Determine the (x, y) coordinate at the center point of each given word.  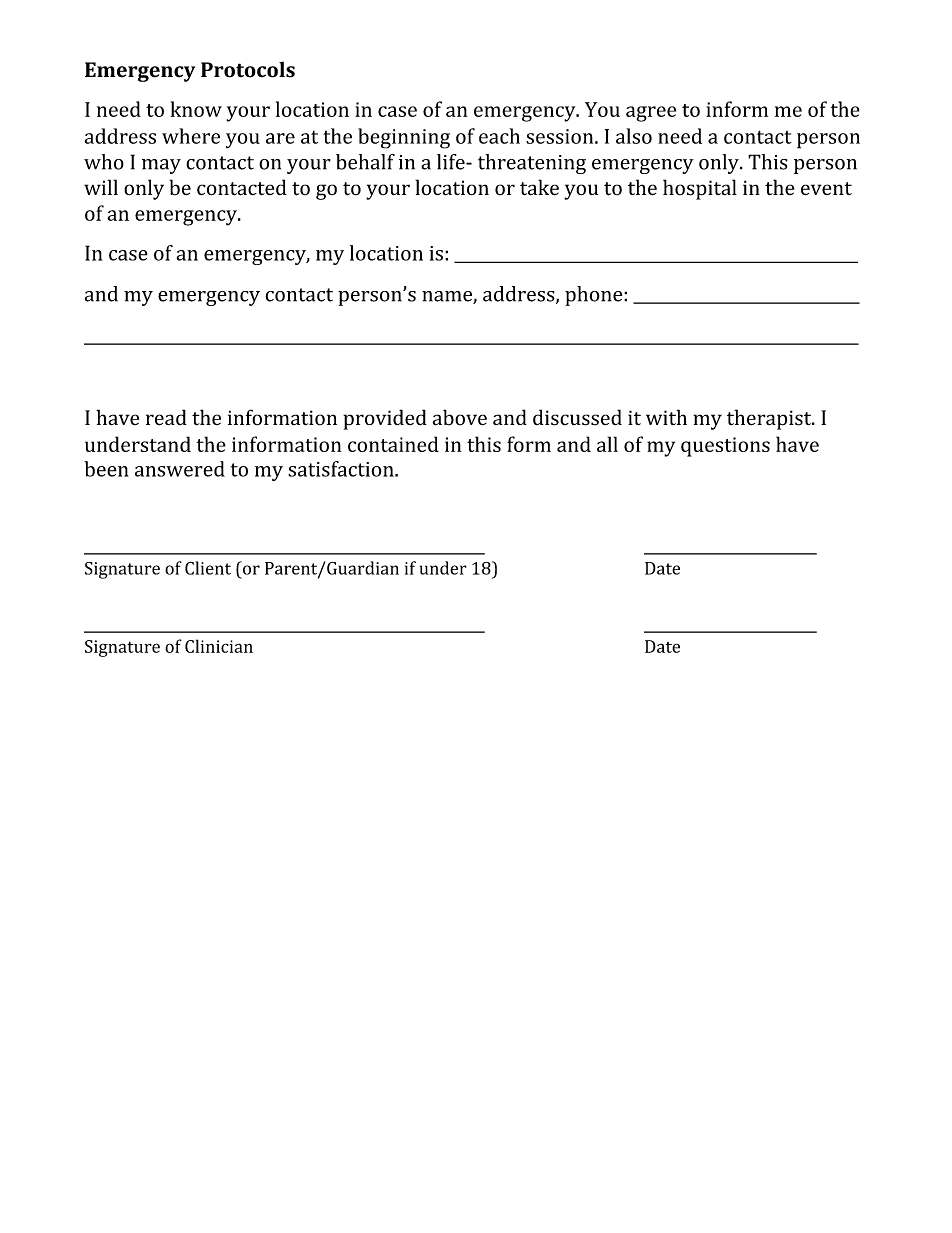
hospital (700, 189)
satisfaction (342, 469)
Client (208, 568)
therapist (770, 419)
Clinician (219, 646)
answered (180, 469)
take (539, 187)
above (460, 417)
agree (651, 114)
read (166, 417)
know (196, 109)
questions (725, 447)
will (101, 187)
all (607, 444)
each (499, 136)
